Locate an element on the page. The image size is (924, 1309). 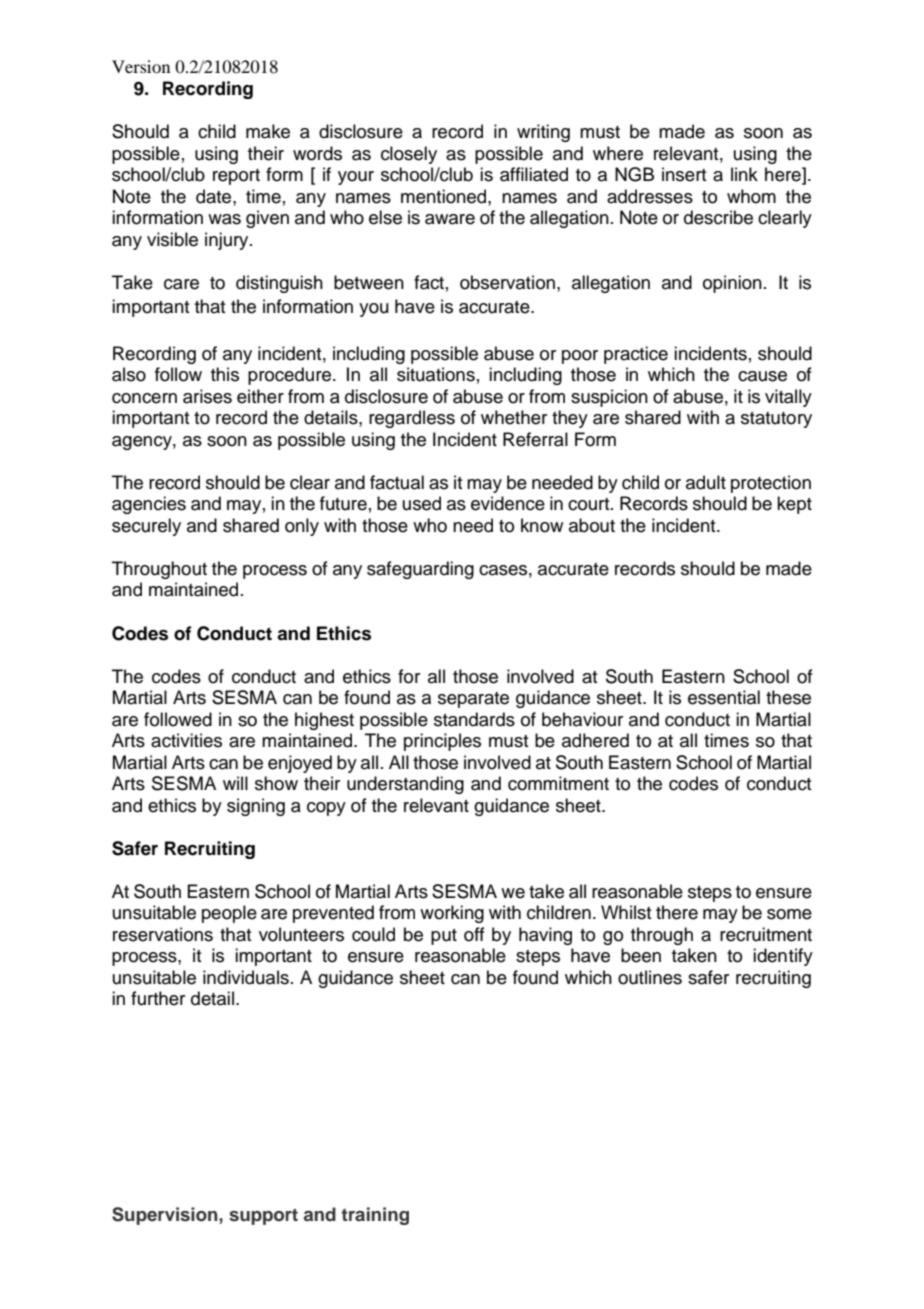
care is located at coordinates (181, 284).
